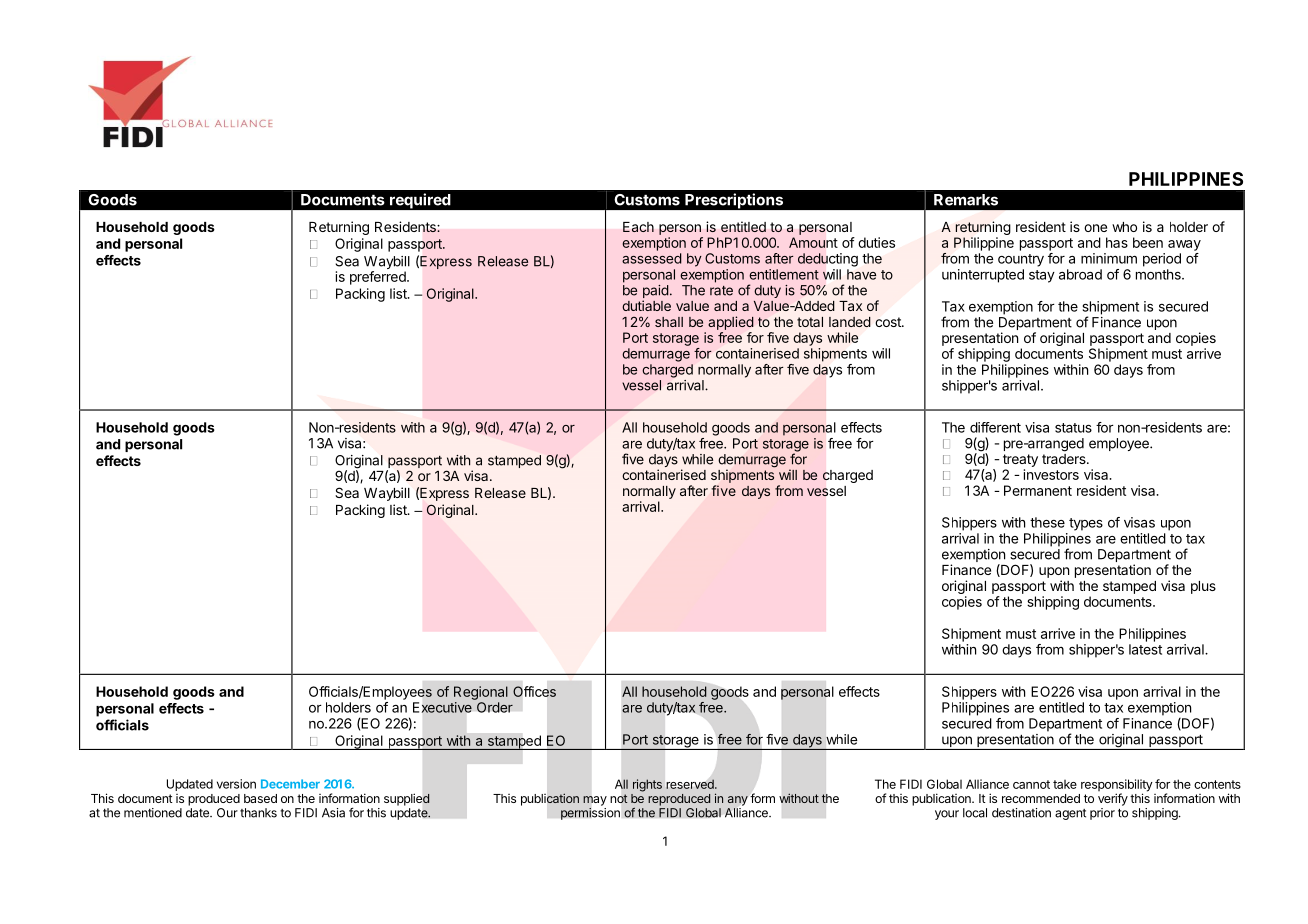 This document has height=924, width=1308. What do you see at coordinates (1038, 490) in the document?
I see `Permanent` at bounding box center [1038, 490].
